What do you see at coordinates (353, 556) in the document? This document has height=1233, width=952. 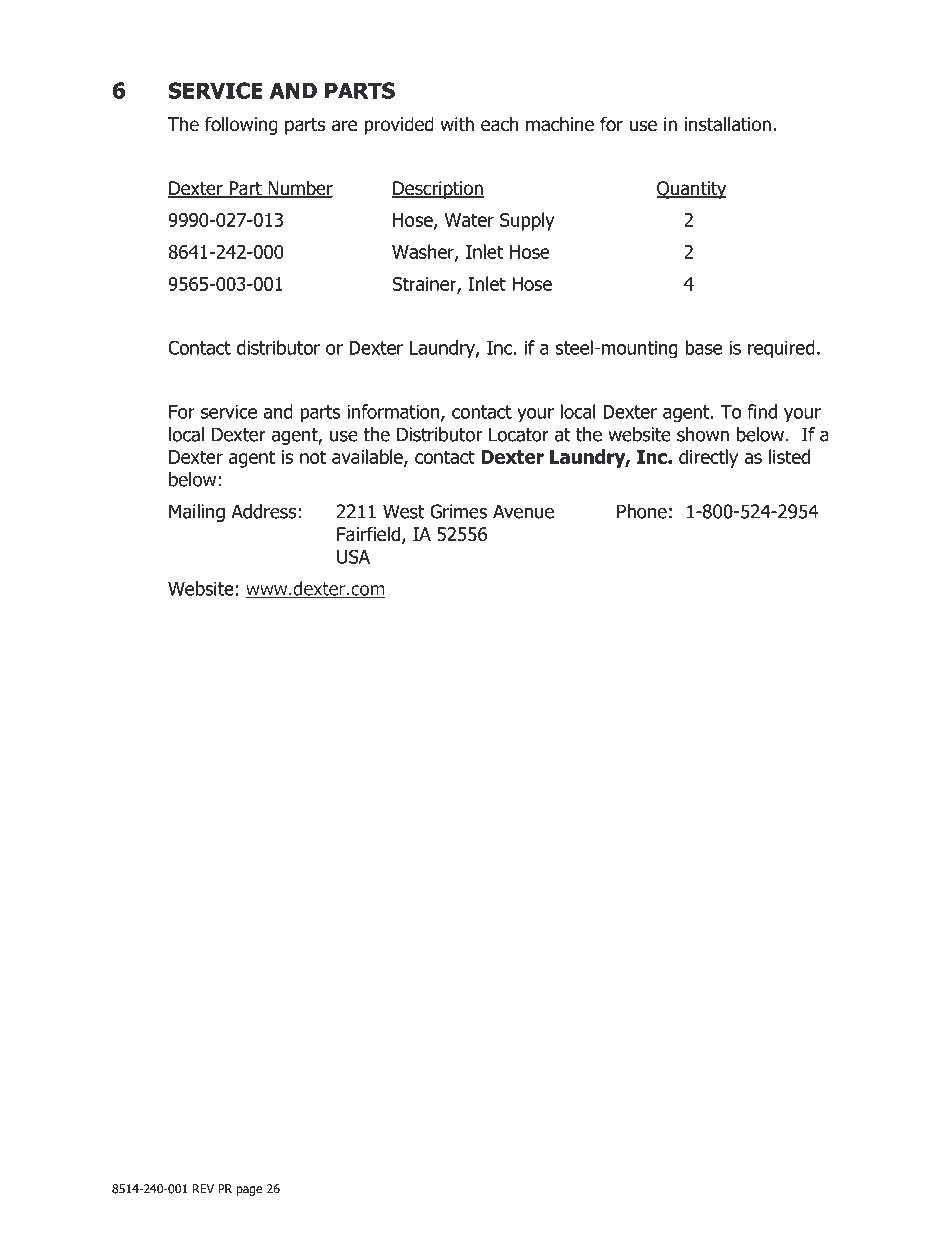 I see `USA` at bounding box center [353, 556].
